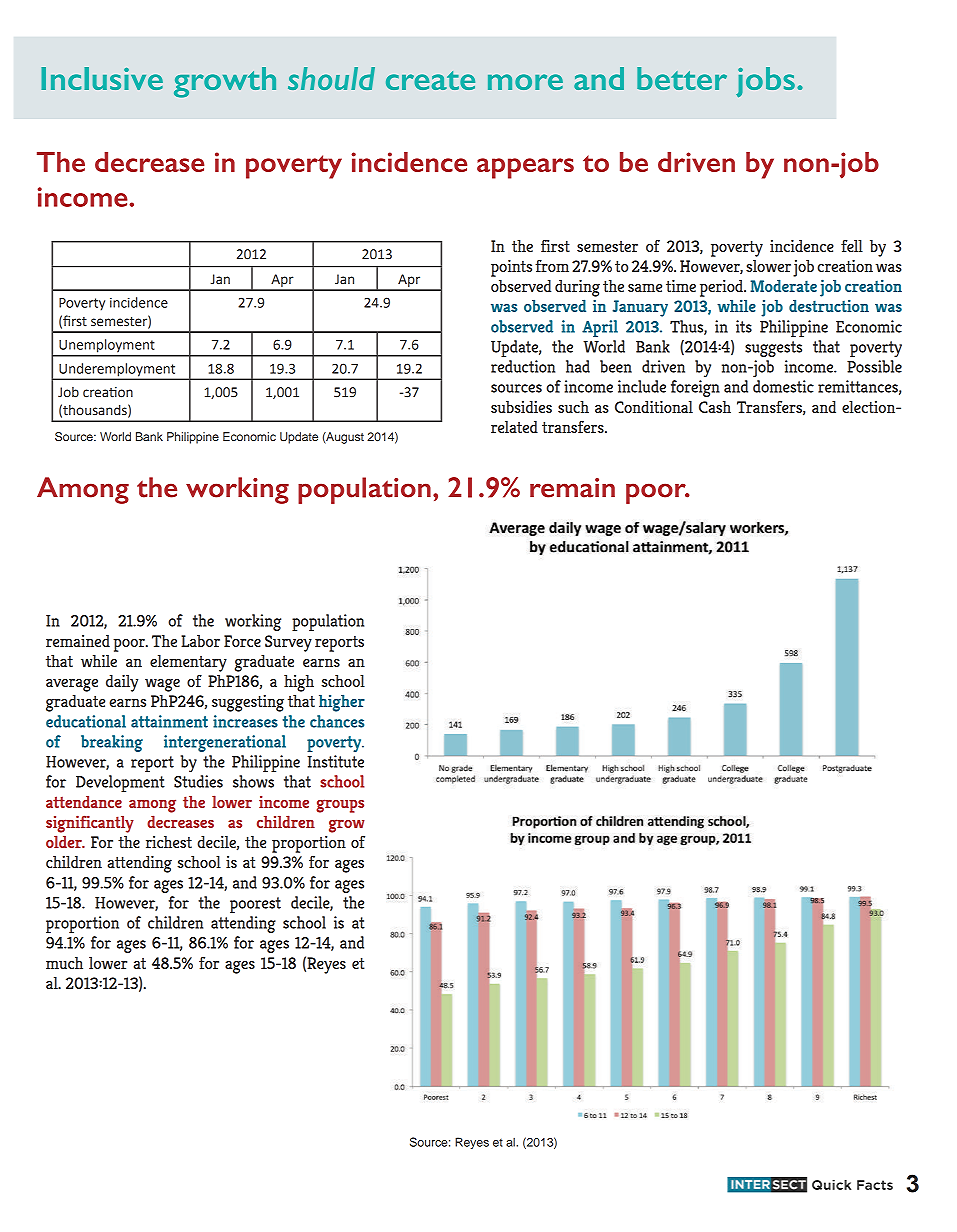 This screenshot has height=1232, width=957. I want to click on create, so click(430, 80).
